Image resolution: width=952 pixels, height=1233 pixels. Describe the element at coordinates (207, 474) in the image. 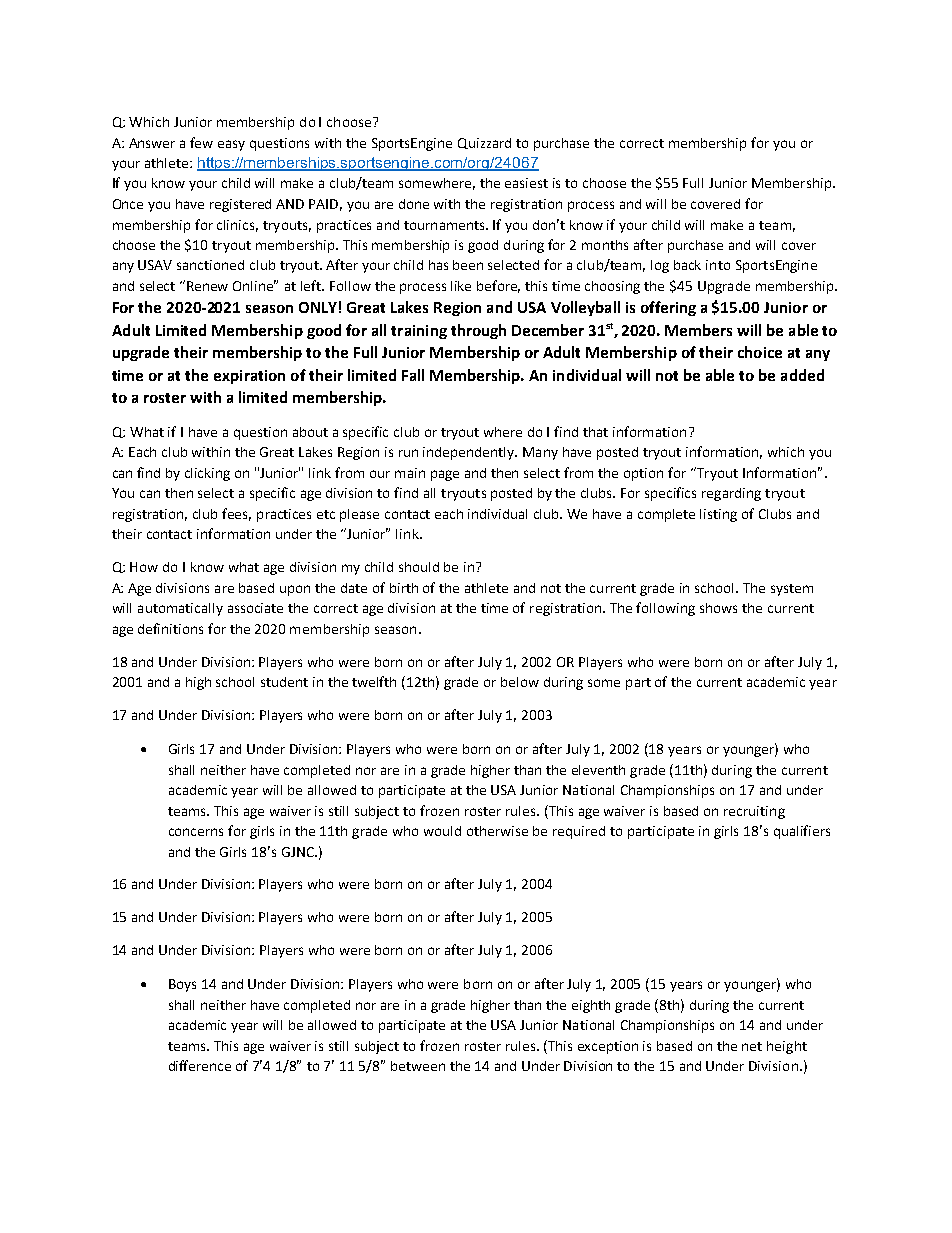

I see `clicking` at that location.
